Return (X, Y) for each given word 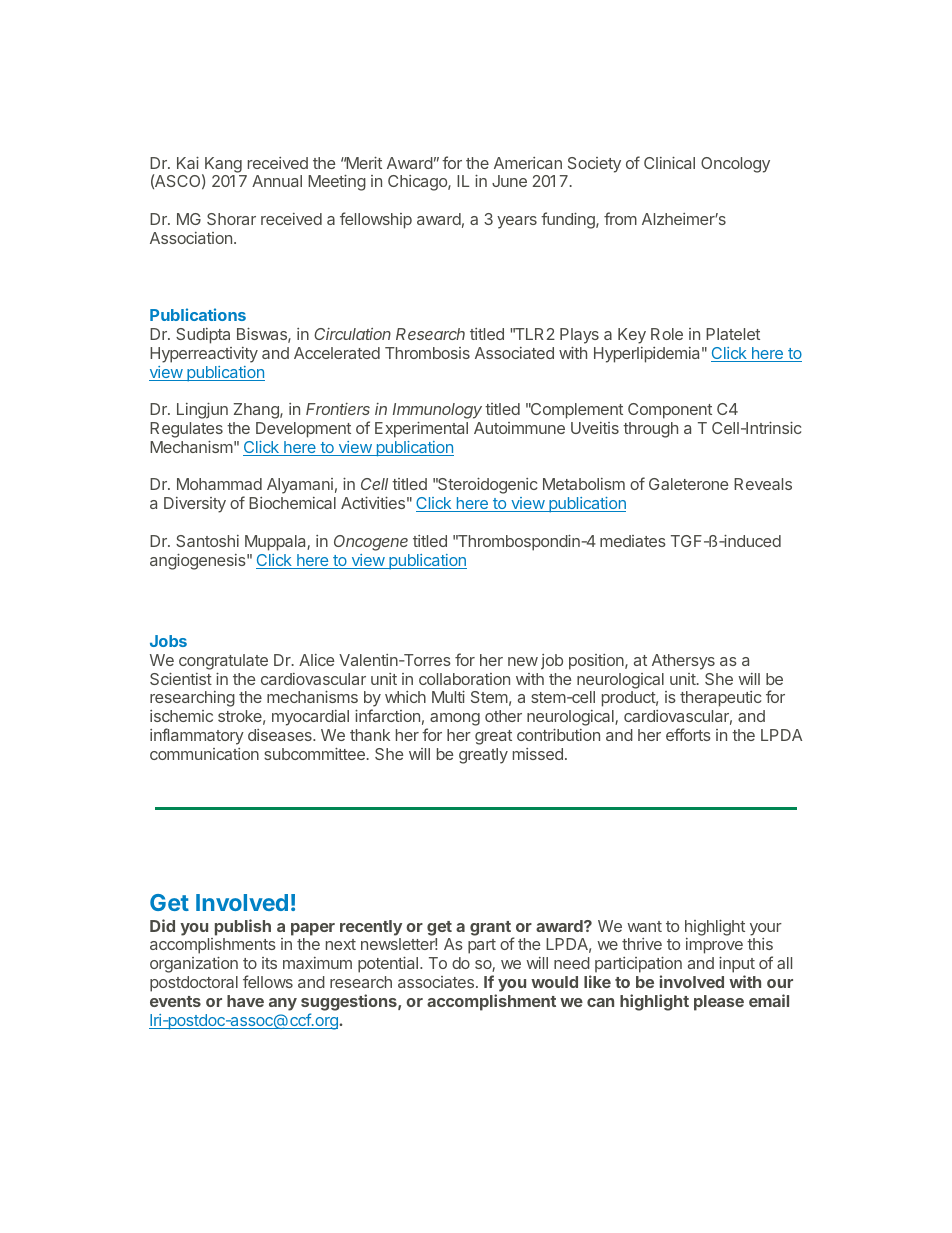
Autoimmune (519, 428)
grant (491, 929)
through (650, 430)
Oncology (735, 165)
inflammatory (197, 736)
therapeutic (720, 699)
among (455, 719)
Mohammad (219, 484)
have (245, 1001)
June (509, 181)
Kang (223, 165)
